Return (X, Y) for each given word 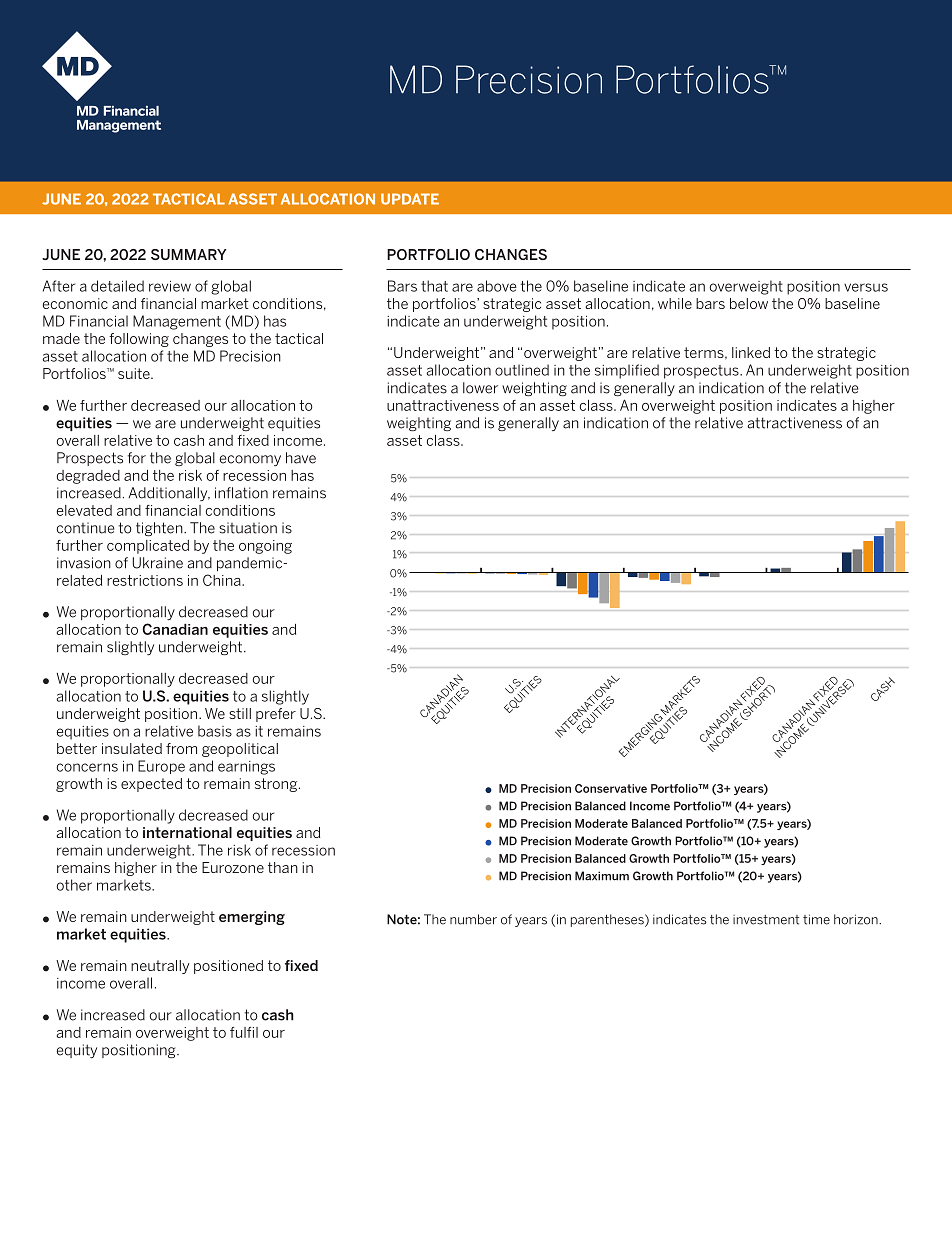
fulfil (244, 1032)
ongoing (265, 547)
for (137, 458)
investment (766, 920)
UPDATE (410, 199)
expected (151, 785)
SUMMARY (189, 254)
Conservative (611, 788)
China (223, 580)
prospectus (702, 372)
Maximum (602, 876)
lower (480, 388)
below (749, 303)
